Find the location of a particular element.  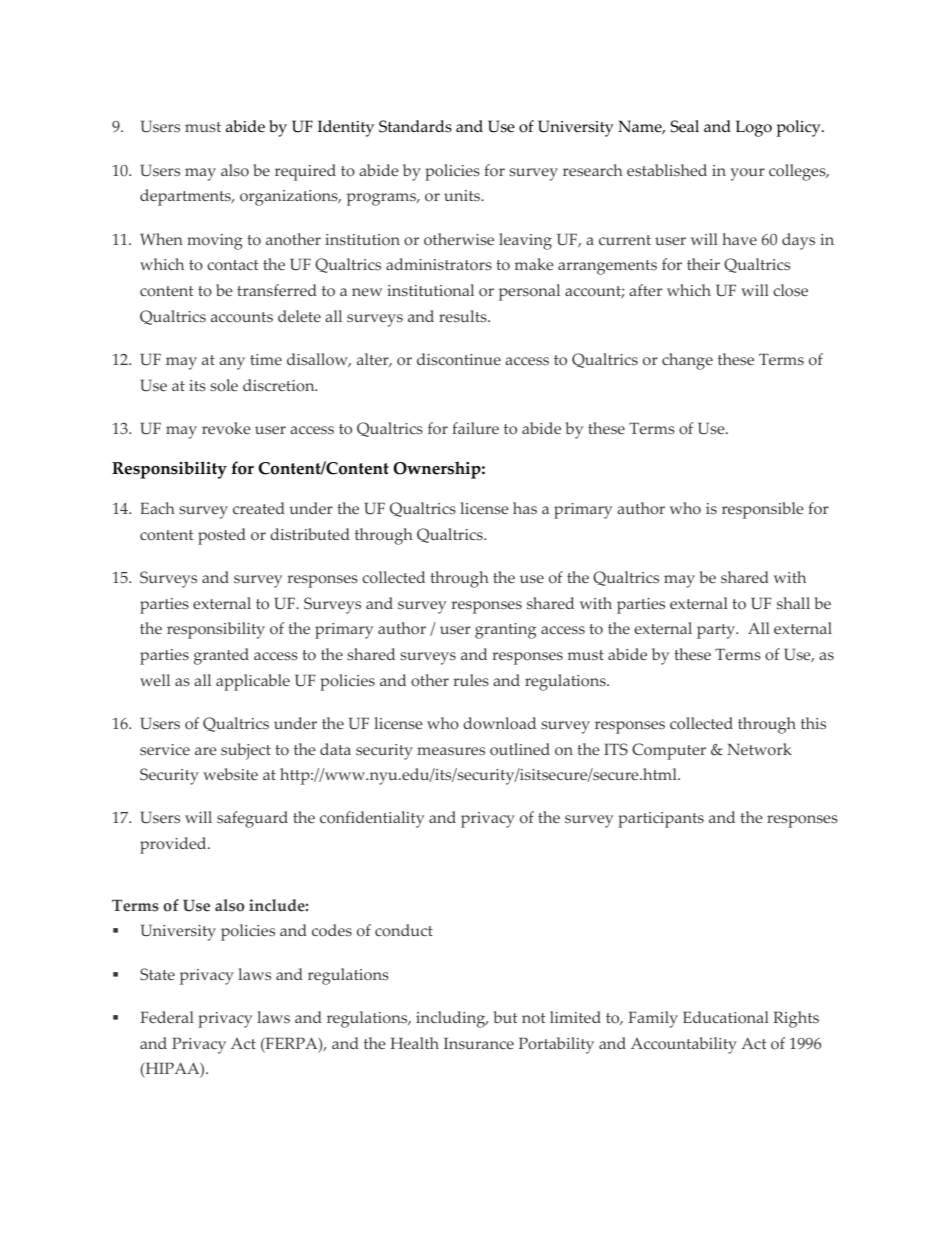

including is located at coordinates (452, 1019).
